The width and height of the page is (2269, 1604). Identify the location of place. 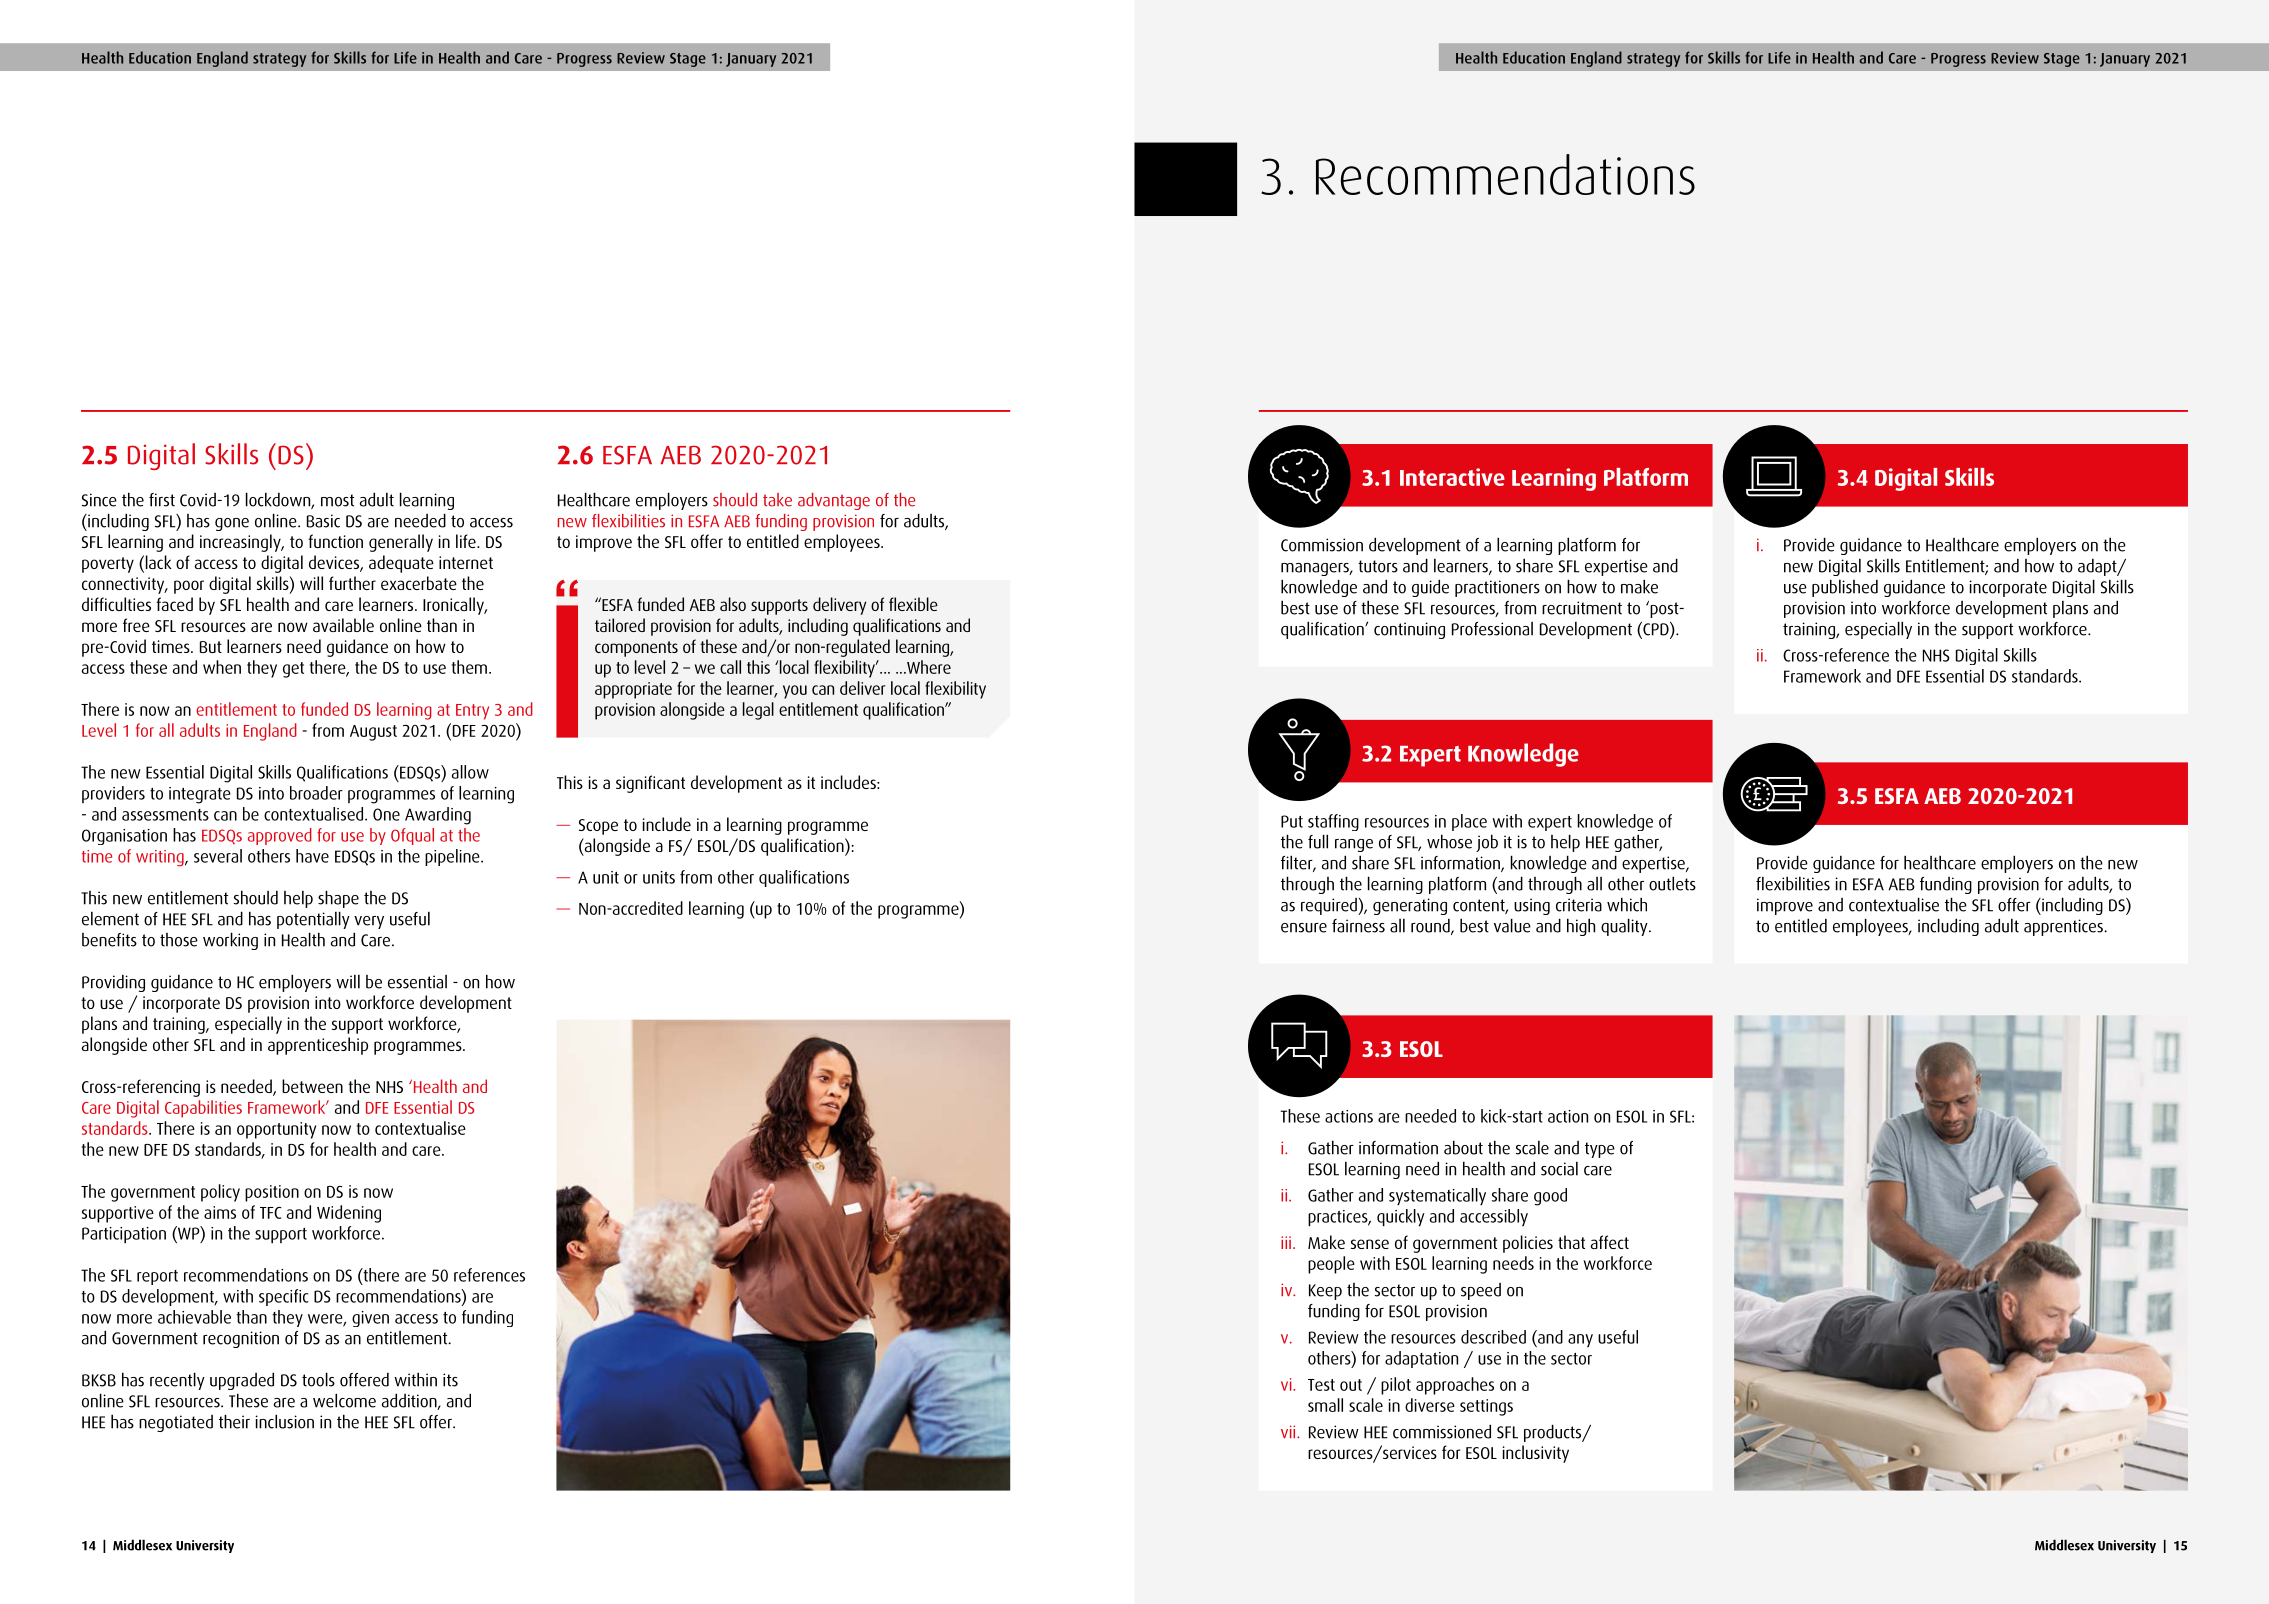
(1469, 822).
